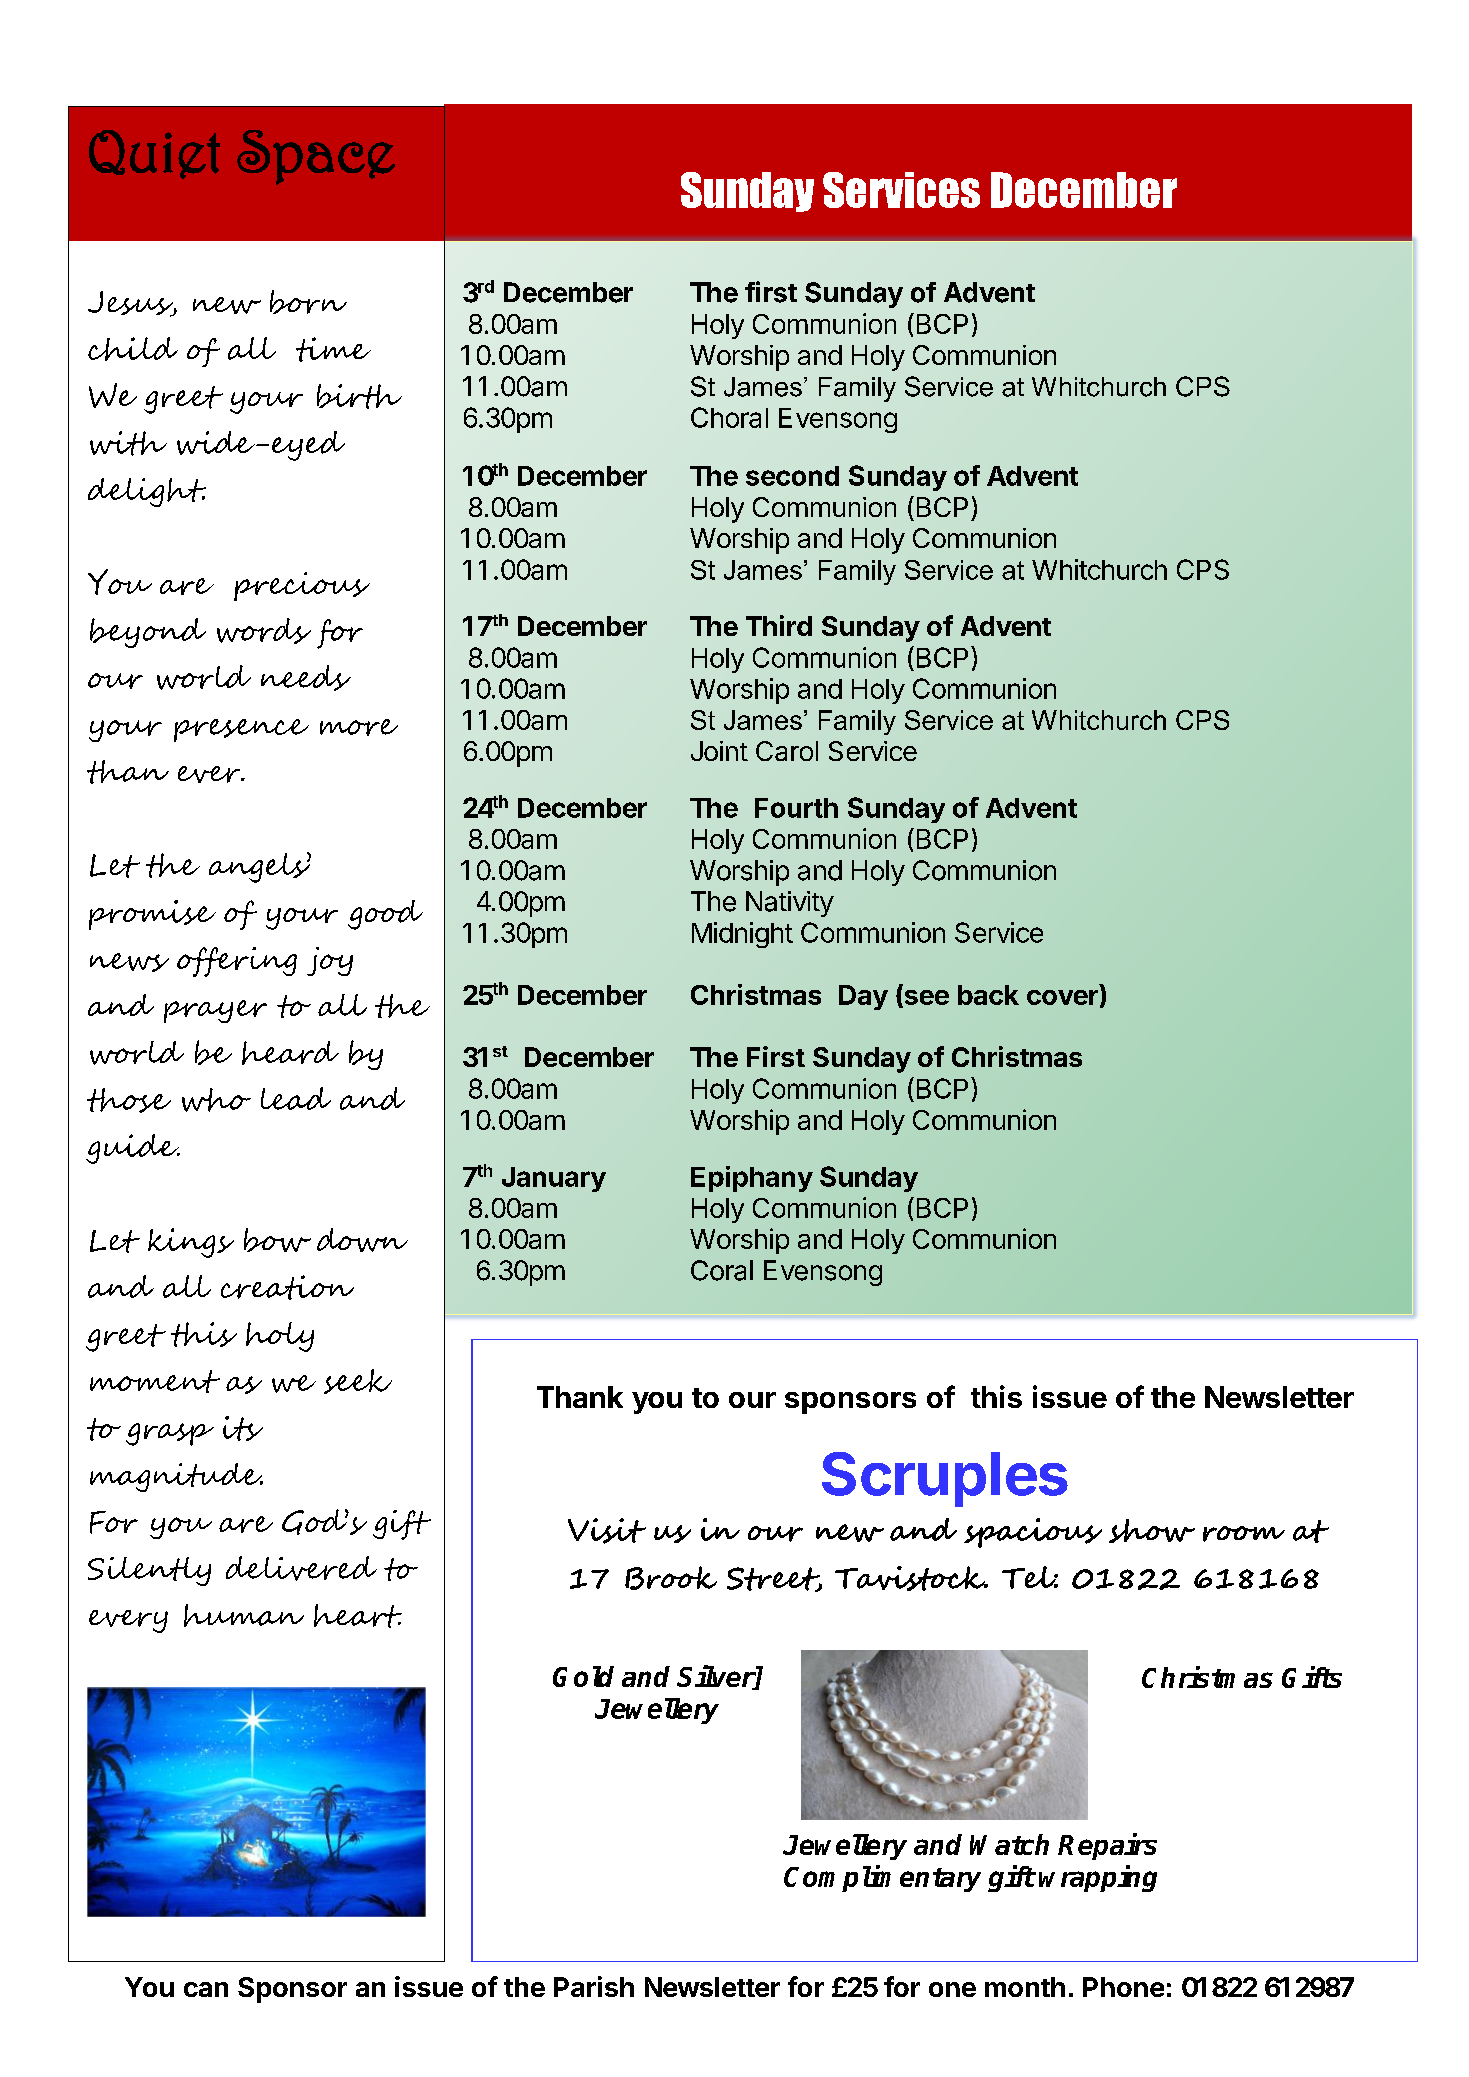 Image resolution: width=1469 pixels, height=2077 pixels. What do you see at coordinates (296, 1098) in the image?
I see `lead` at bounding box center [296, 1098].
